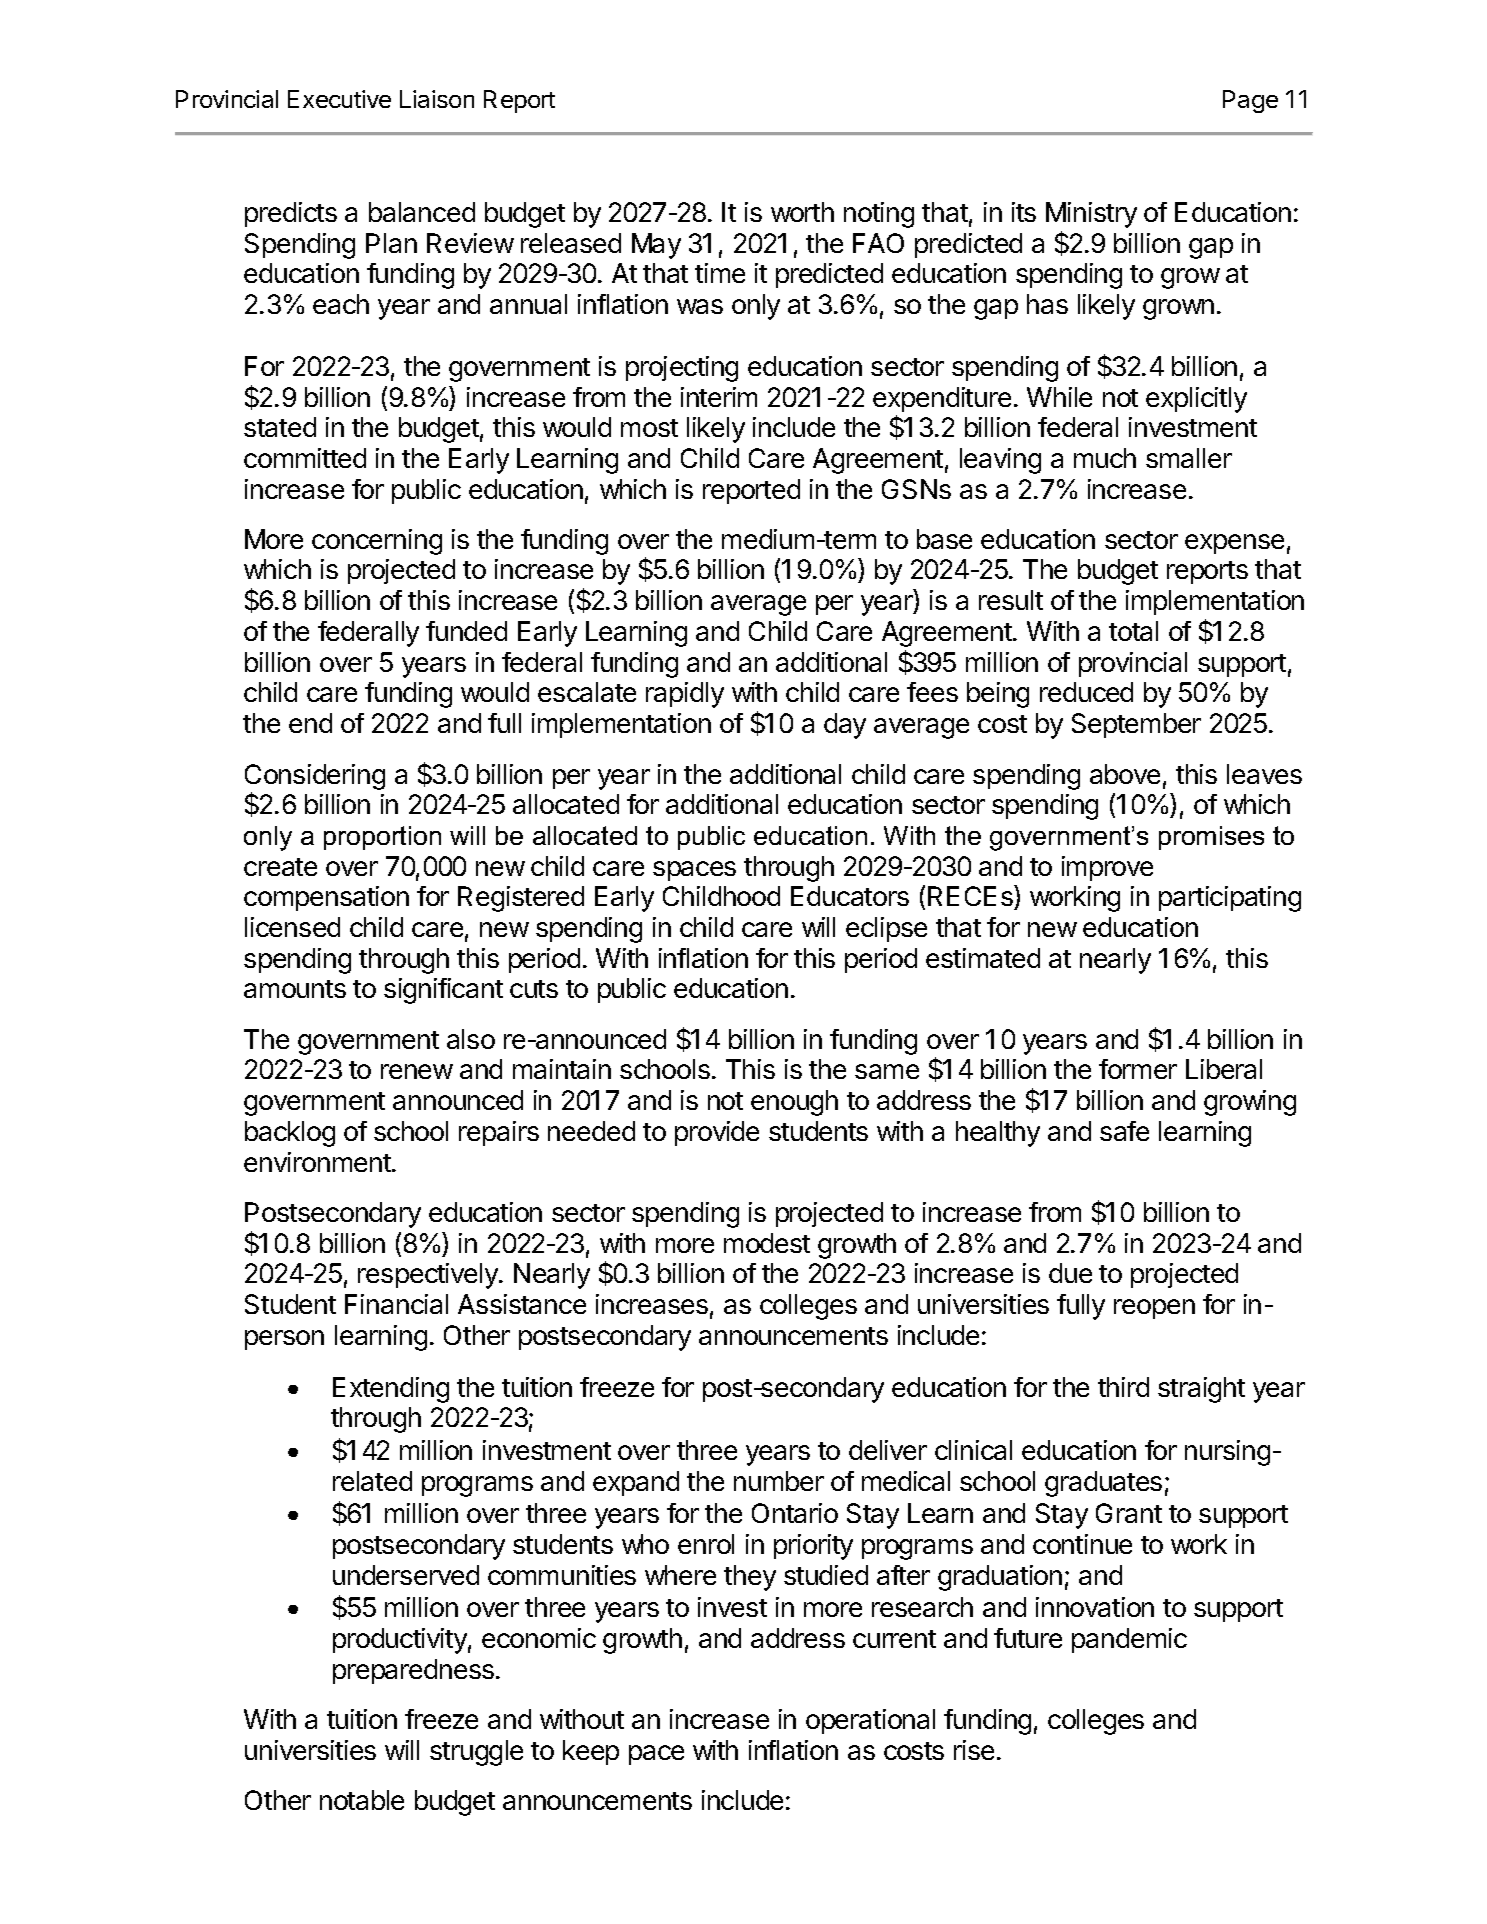  I want to click on notable, so click(362, 1800).
